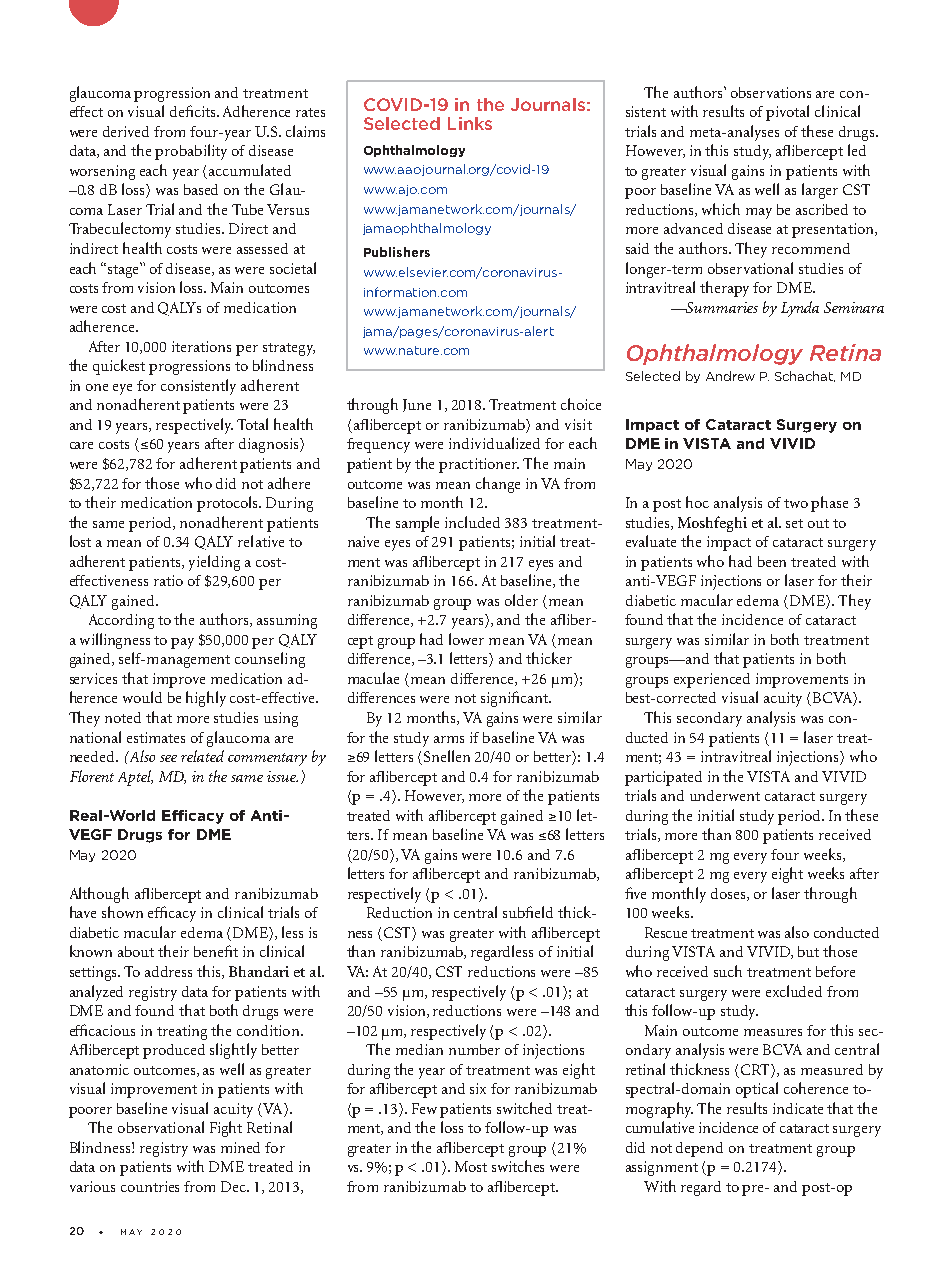 The height and width of the screenshot is (1275, 952). What do you see at coordinates (119, 367) in the screenshot?
I see `quickest` at bounding box center [119, 367].
